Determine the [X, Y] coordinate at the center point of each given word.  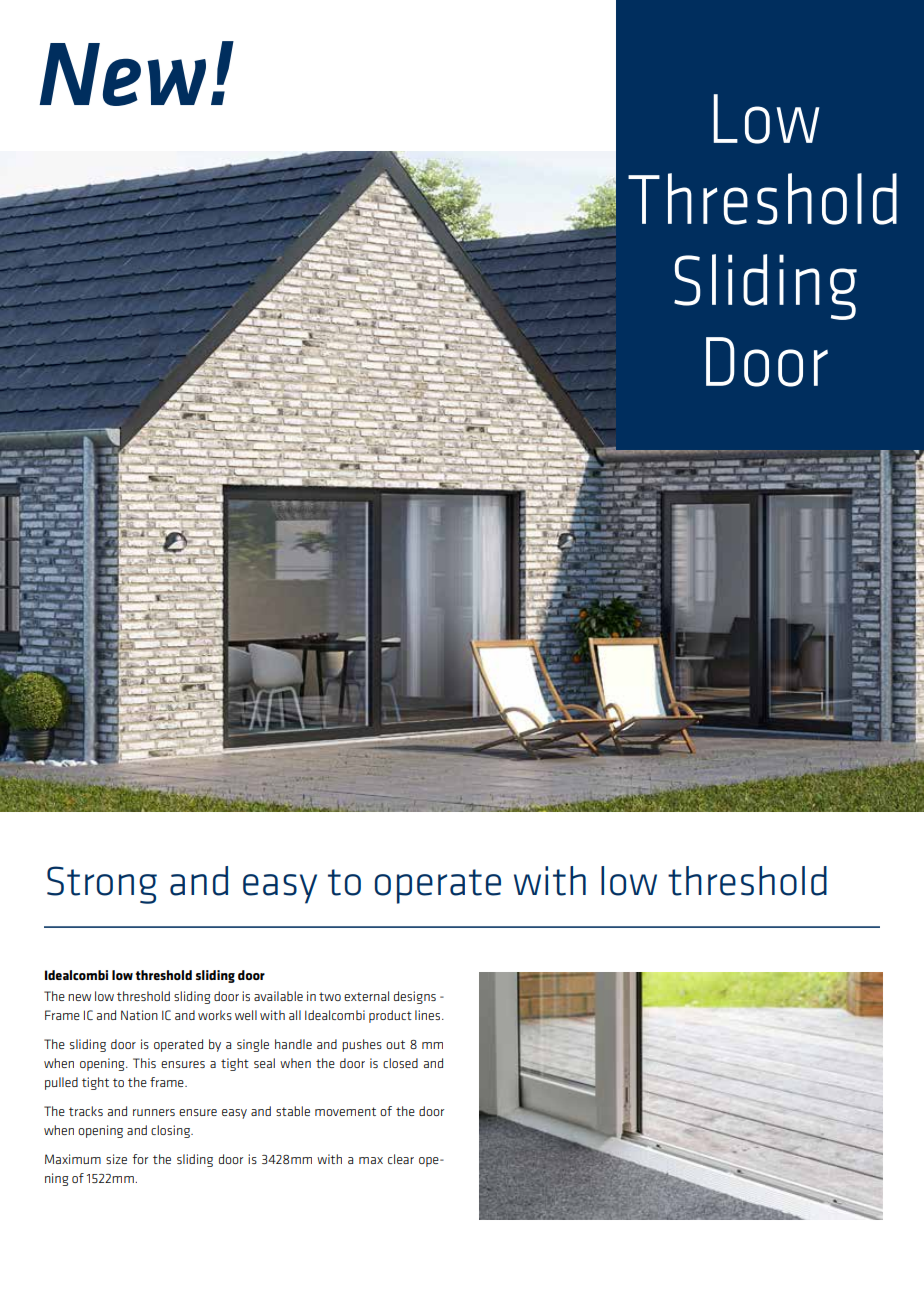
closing [171, 1131]
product [390, 1016]
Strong [102, 885]
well [246, 1015]
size [116, 1159]
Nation [139, 1015]
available [278, 996]
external [366, 996]
